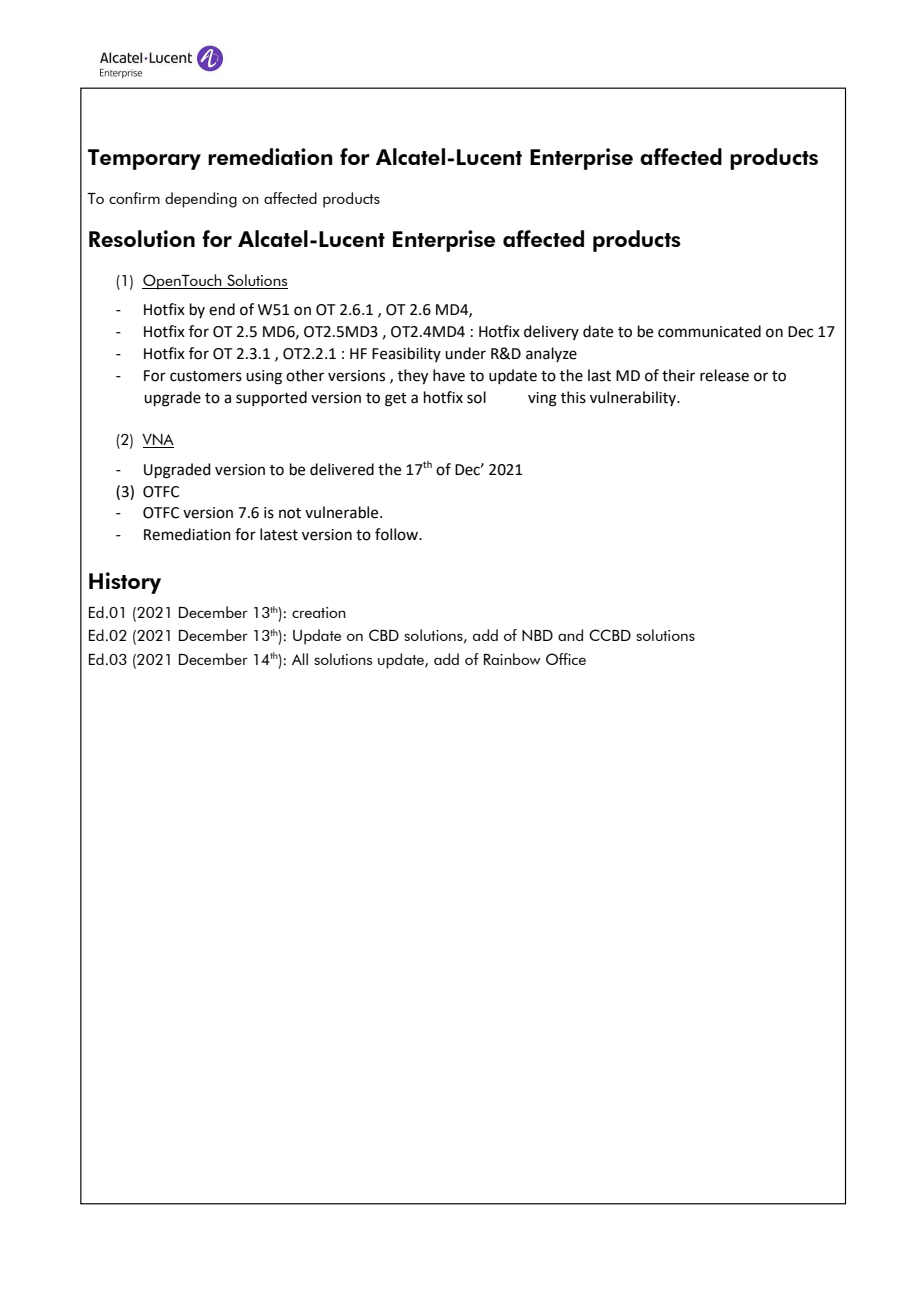 The image size is (924, 1308). What do you see at coordinates (634, 398) in the screenshot?
I see `vulnerability` at bounding box center [634, 398].
